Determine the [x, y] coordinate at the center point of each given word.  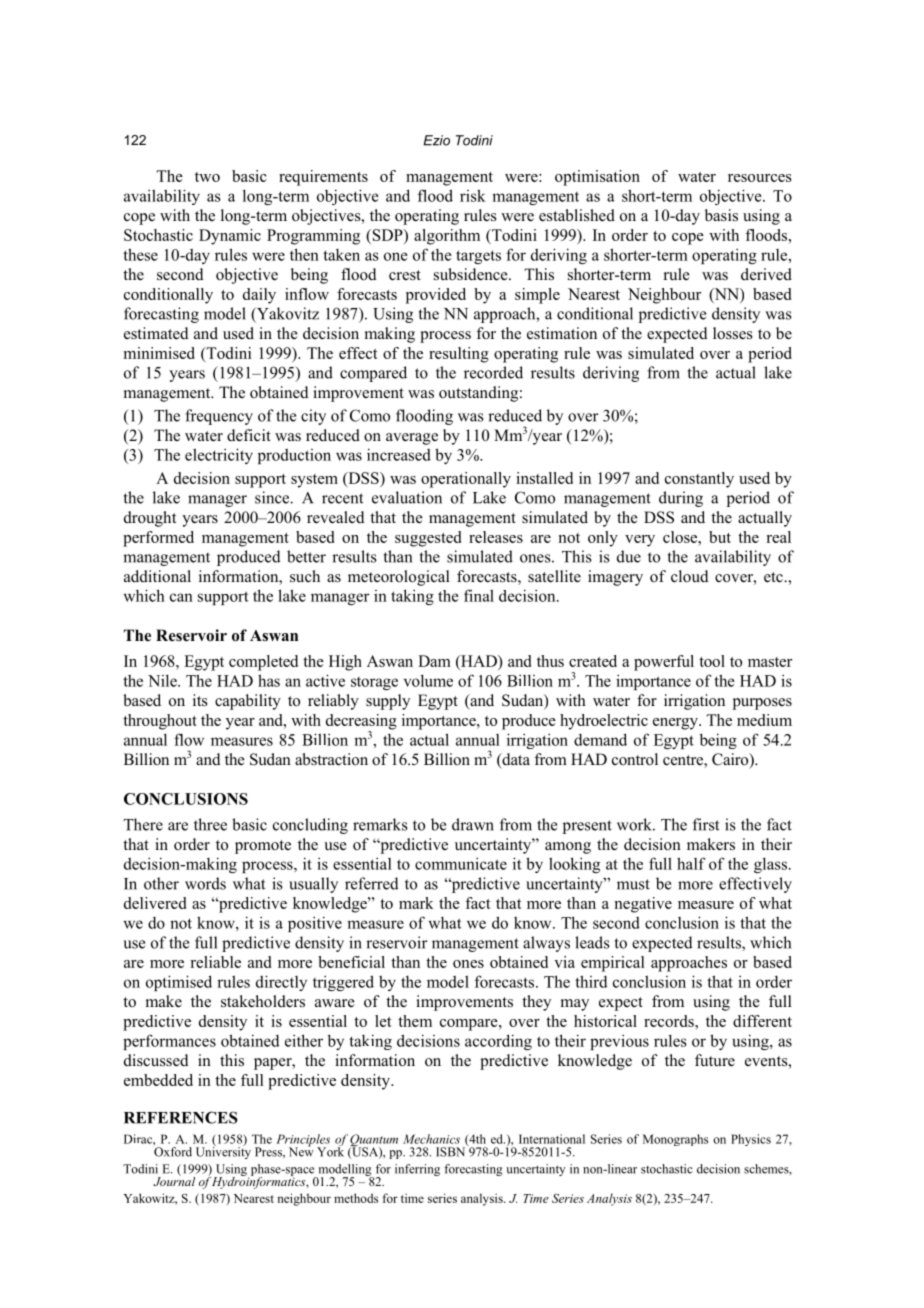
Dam [434, 661]
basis [721, 215]
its [200, 700]
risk [473, 195]
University [223, 1152]
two [207, 177]
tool [712, 661]
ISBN [452, 1151]
